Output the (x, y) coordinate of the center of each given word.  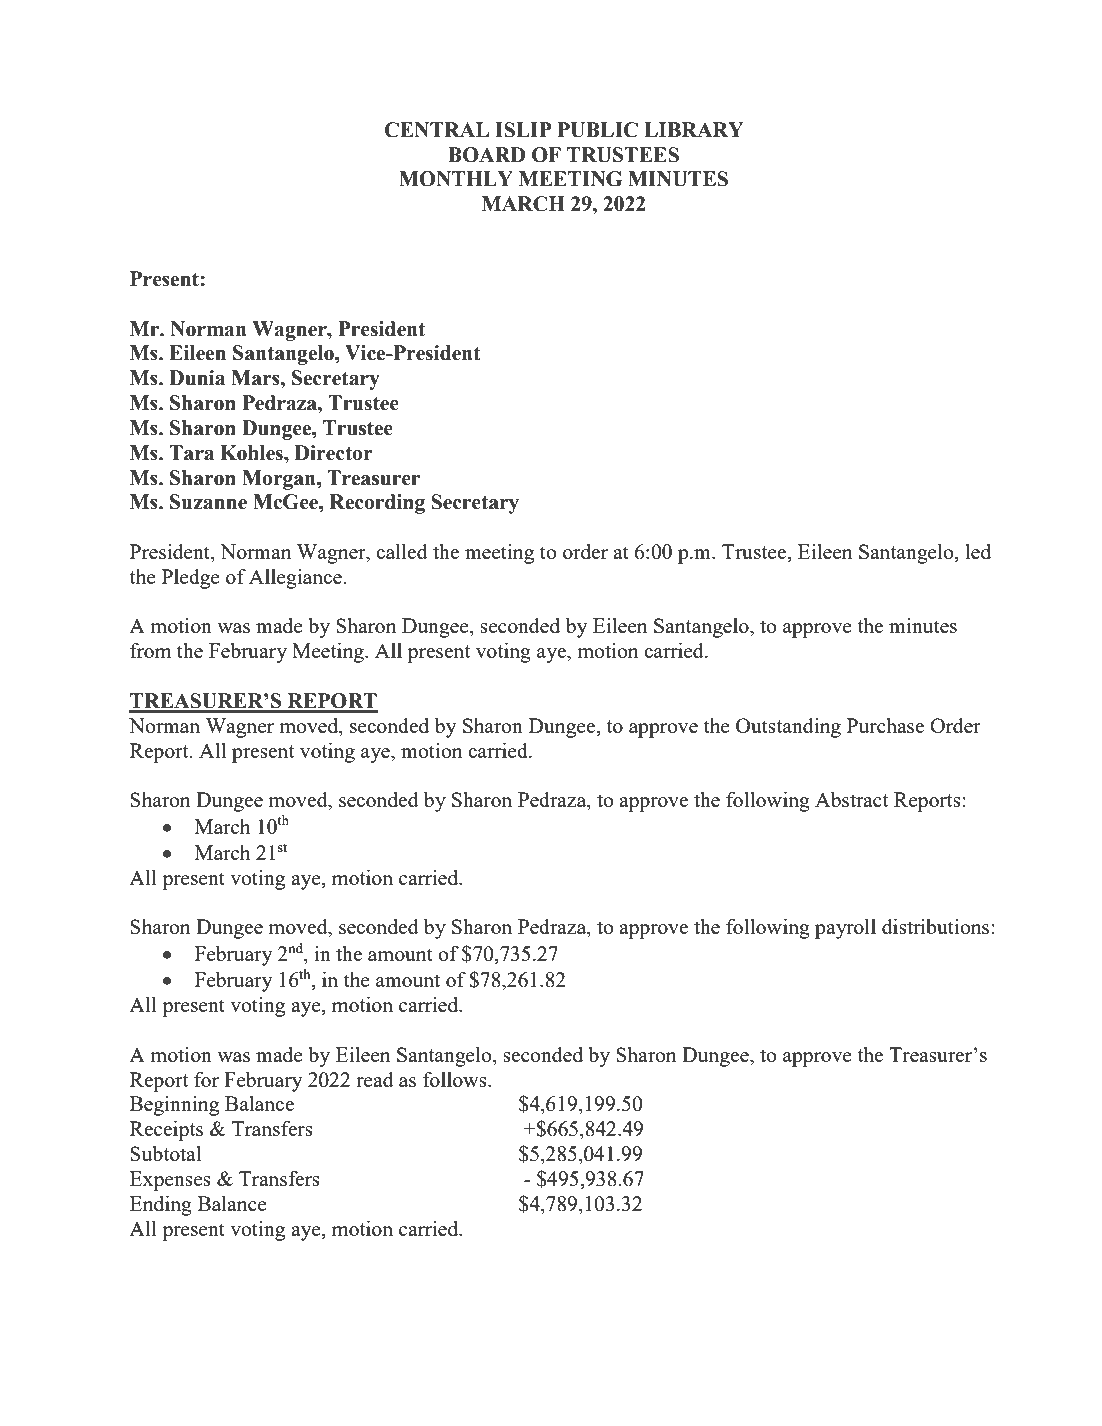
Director (334, 453)
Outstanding (788, 728)
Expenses (170, 1181)
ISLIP (523, 130)
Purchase (885, 725)
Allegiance (295, 579)
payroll (845, 929)
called (402, 551)
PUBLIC (598, 130)
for (206, 1079)
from (151, 650)
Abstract (851, 799)
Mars (256, 378)
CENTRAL (436, 130)
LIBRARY (693, 129)
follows (456, 1079)
